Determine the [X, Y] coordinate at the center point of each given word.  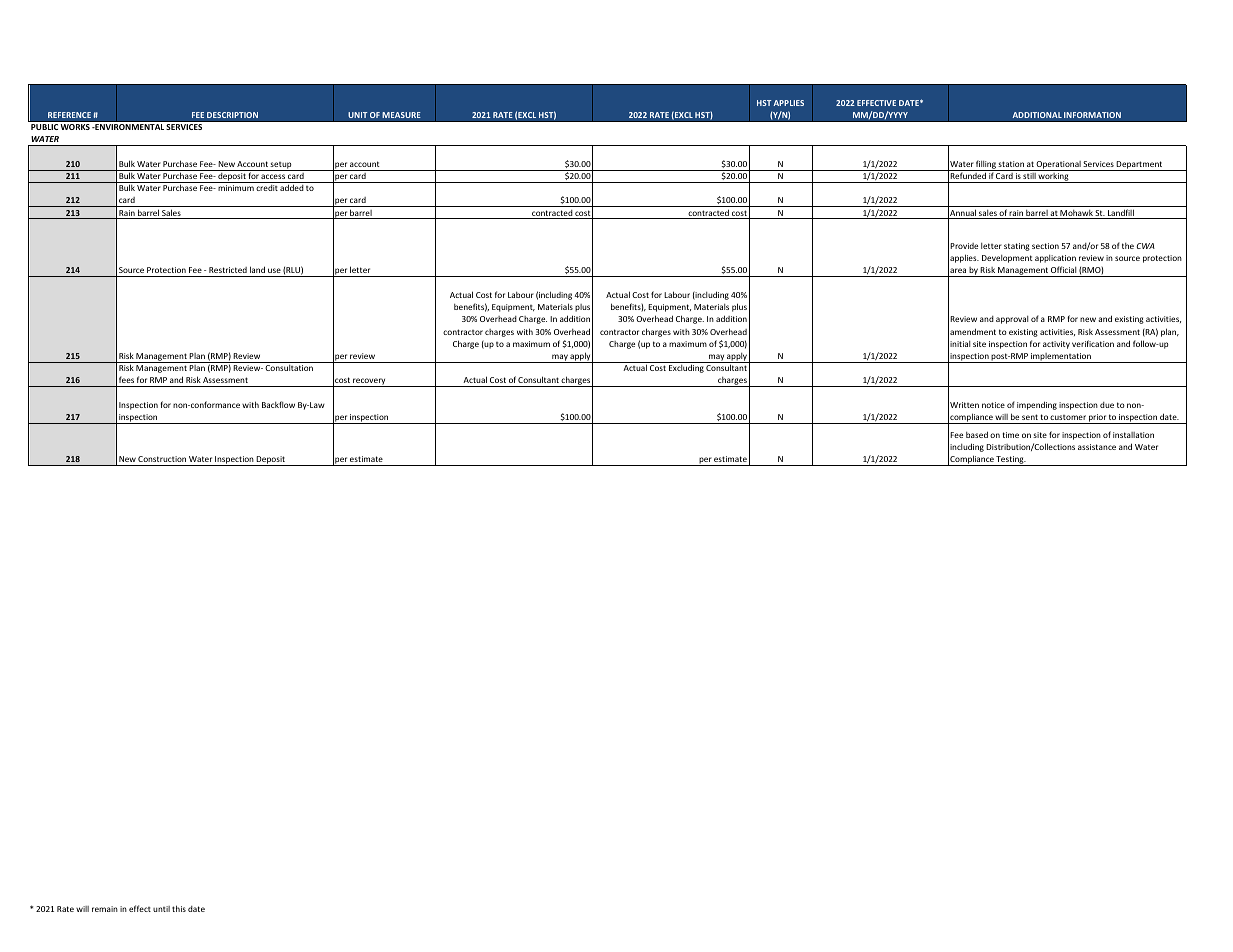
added [292, 187]
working [1054, 178]
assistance [1097, 447]
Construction [162, 459]
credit [267, 188]
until [161, 909]
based [977, 434]
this [179, 908]
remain [105, 909]
